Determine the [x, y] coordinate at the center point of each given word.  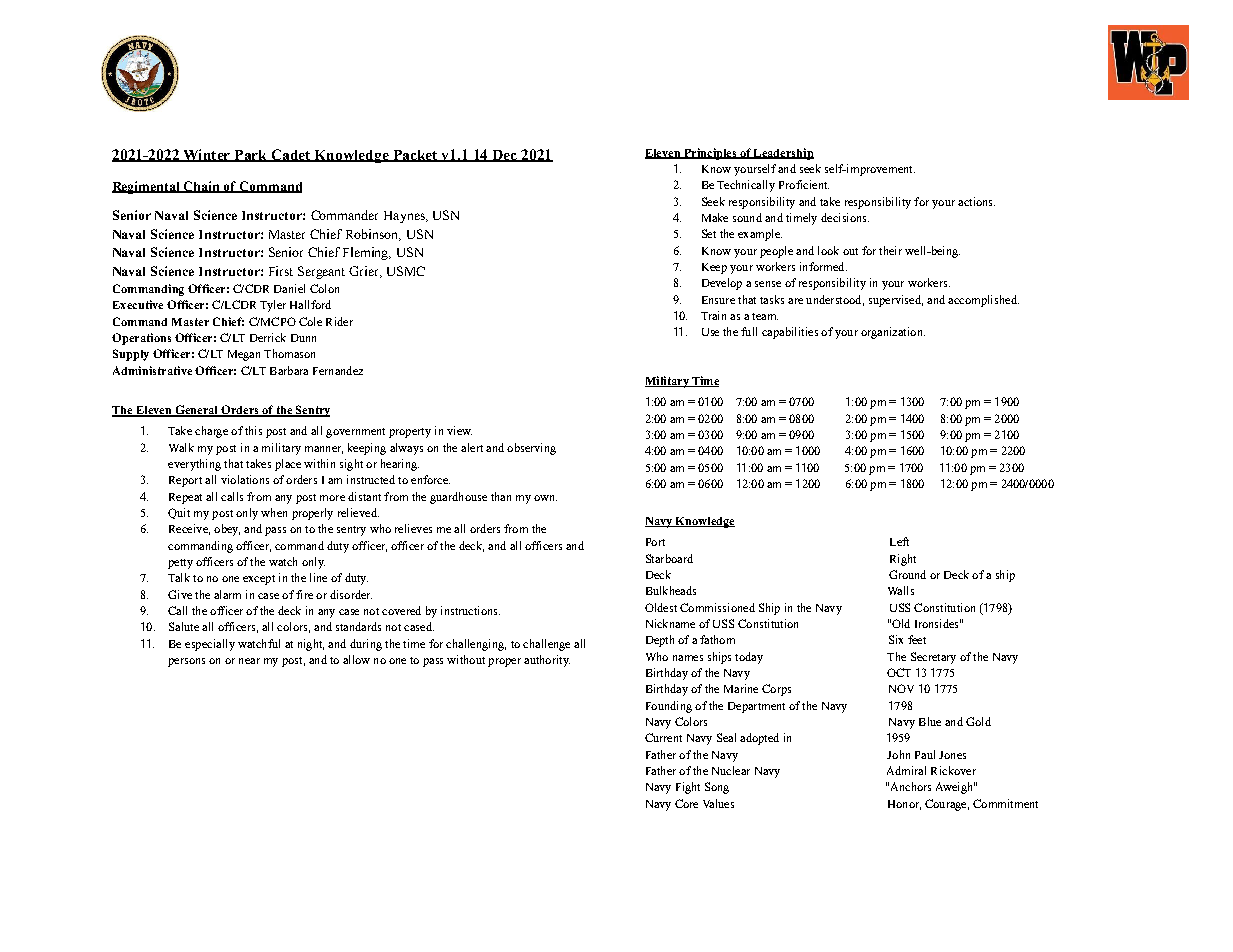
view [459, 430]
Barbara [289, 370]
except [259, 580]
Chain [202, 187]
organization [893, 333]
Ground [907, 574]
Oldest [661, 607]
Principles [710, 154]
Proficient [804, 184]
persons [186, 662]
